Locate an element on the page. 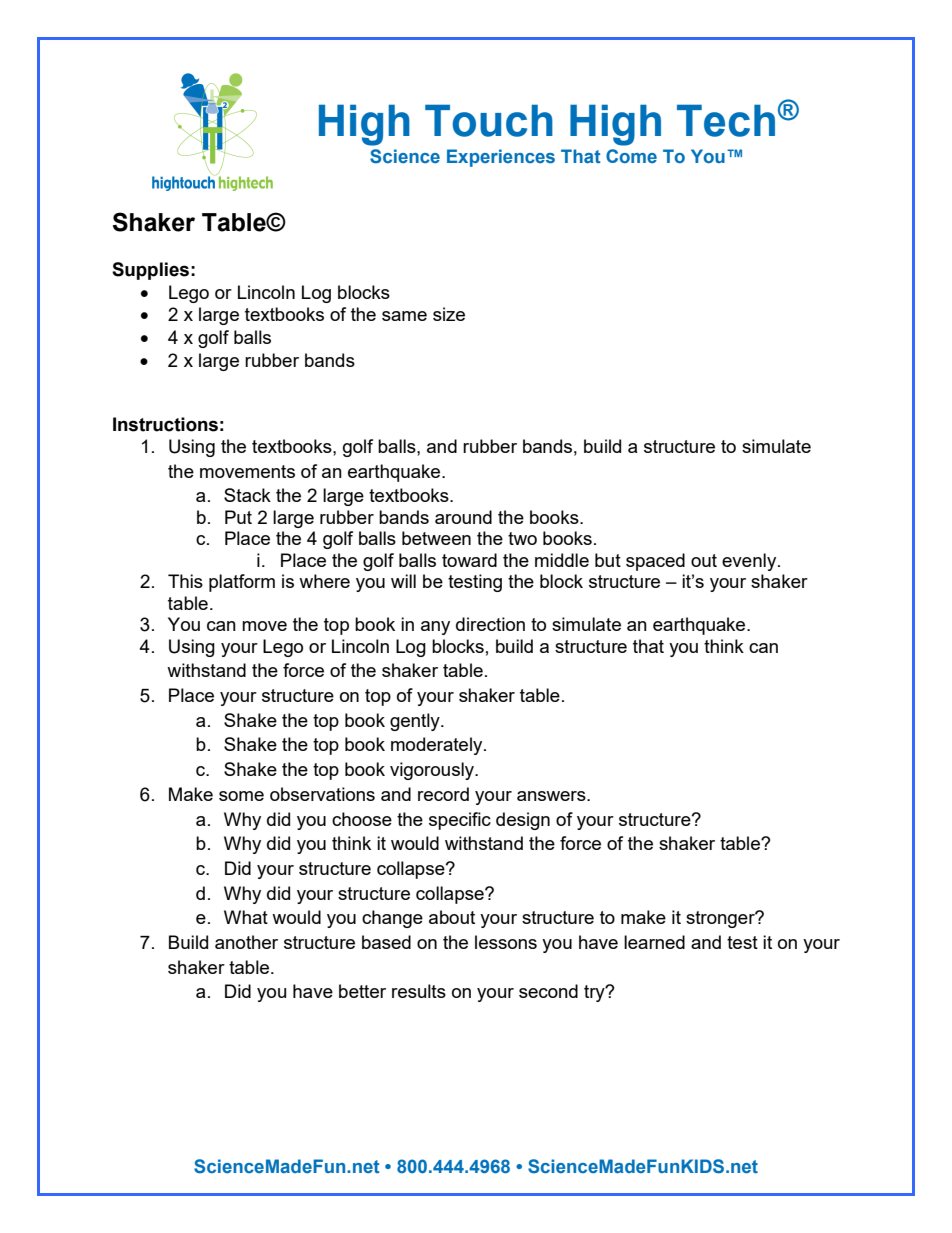  spaced is located at coordinates (655, 562).
